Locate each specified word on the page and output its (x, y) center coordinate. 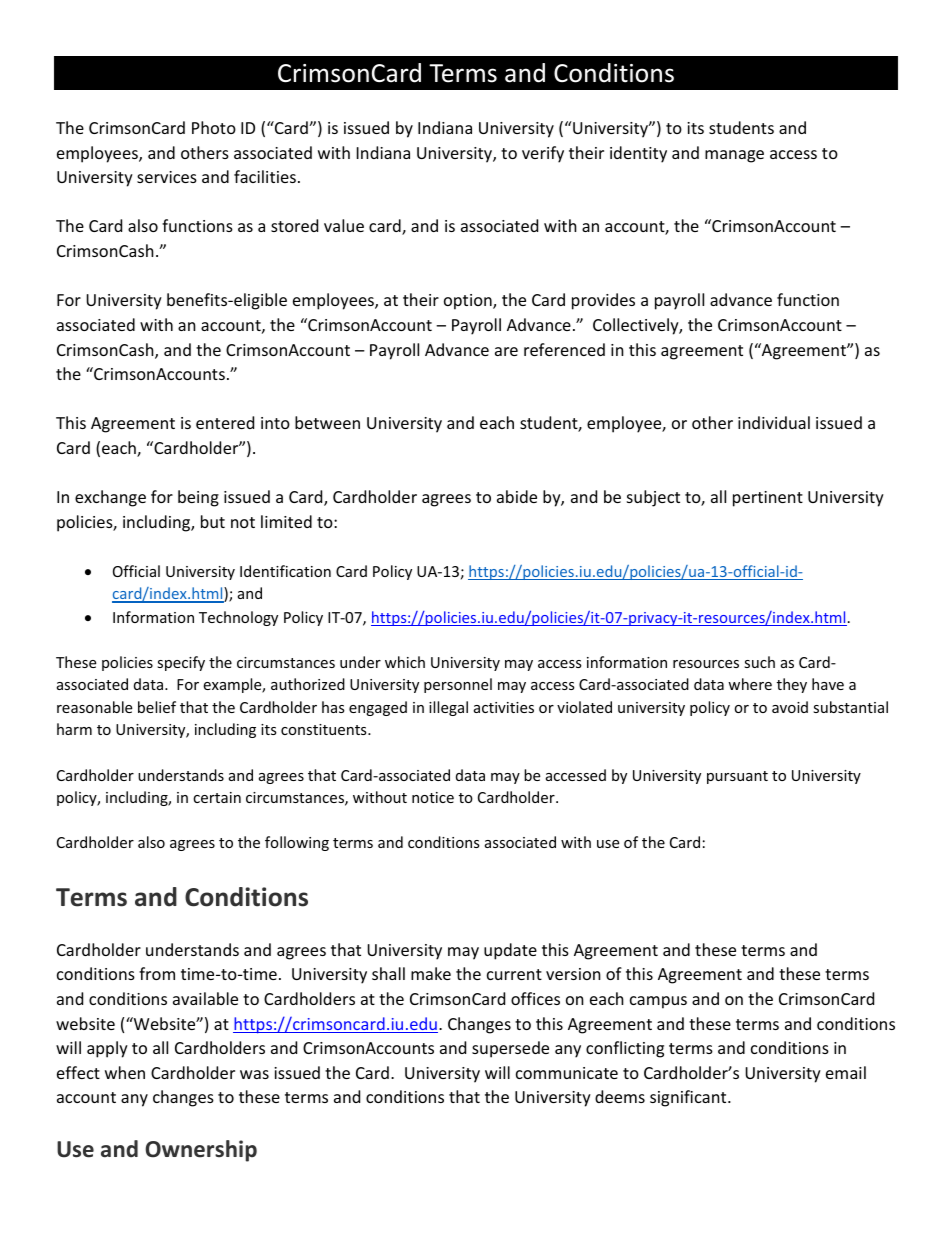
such (759, 662)
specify (181, 663)
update (510, 951)
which (405, 662)
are (506, 351)
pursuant (737, 777)
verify (543, 154)
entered (225, 422)
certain (217, 797)
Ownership (201, 1151)
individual (774, 422)
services (167, 177)
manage (734, 156)
